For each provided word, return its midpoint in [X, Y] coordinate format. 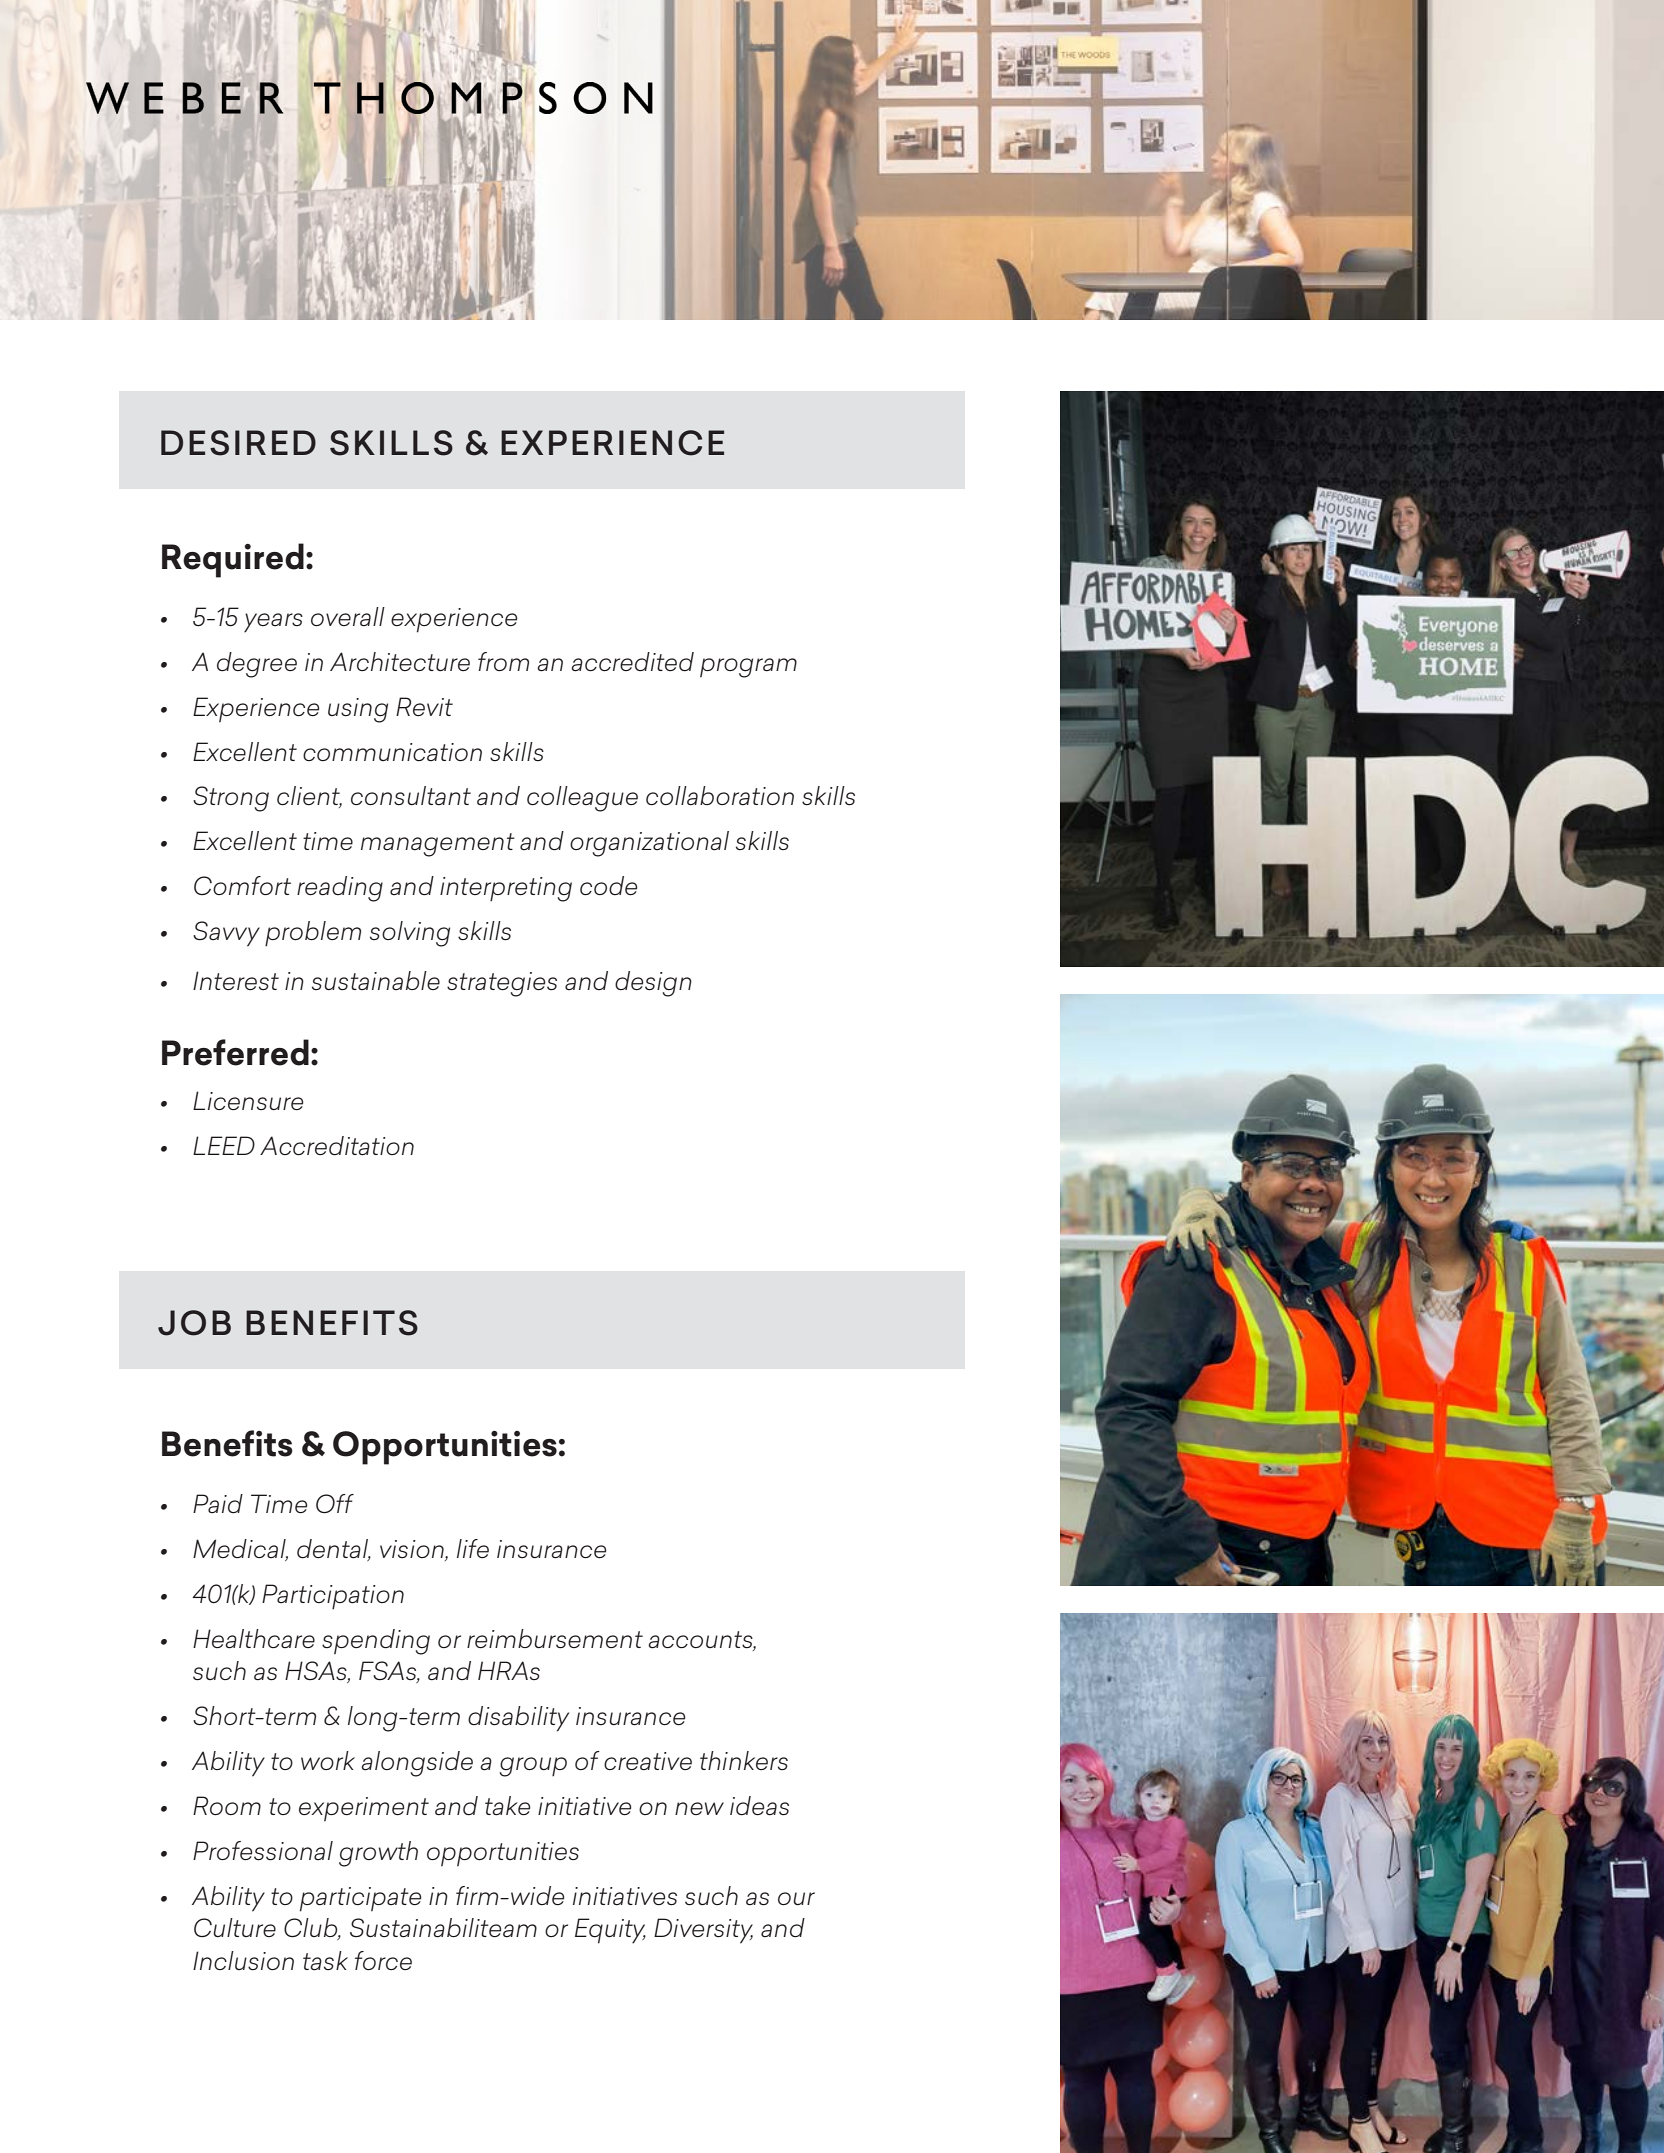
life [473, 1548]
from [503, 661]
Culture [235, 1927]
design [653, 984]
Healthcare [254, 1639]
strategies [502, 984]
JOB [194, 1323]
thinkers [744, 1760]
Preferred [235, 1052]
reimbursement [555, 1639]
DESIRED [238, 443]
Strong [231, 799]
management [438, 845]
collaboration [720, 796]
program [748, 668]
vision [413, 1550]
